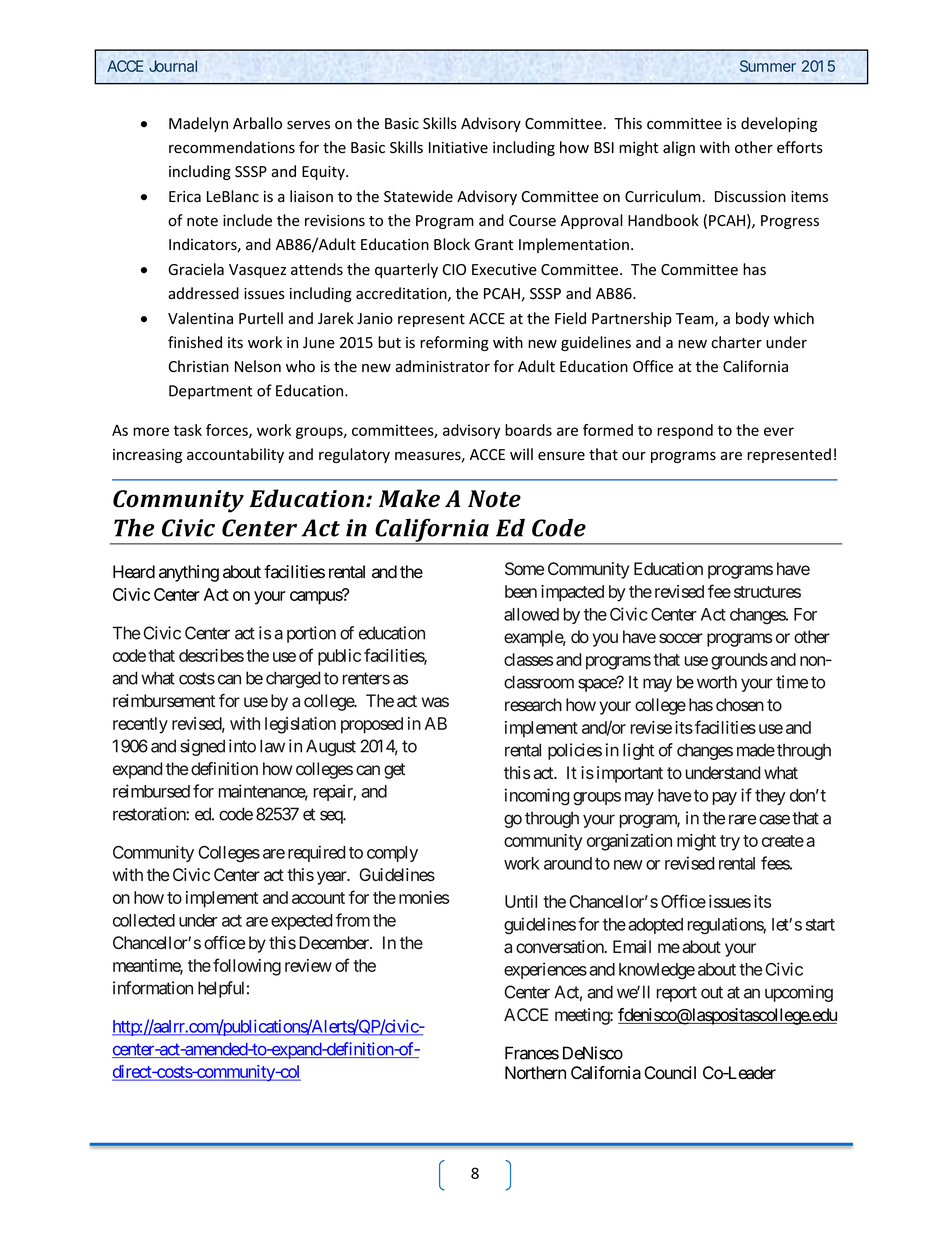 This screenshot has height=1233, width=952. Describe the element at coordinates (173, 66) in the screenshot. I see `Journal` at that location.
